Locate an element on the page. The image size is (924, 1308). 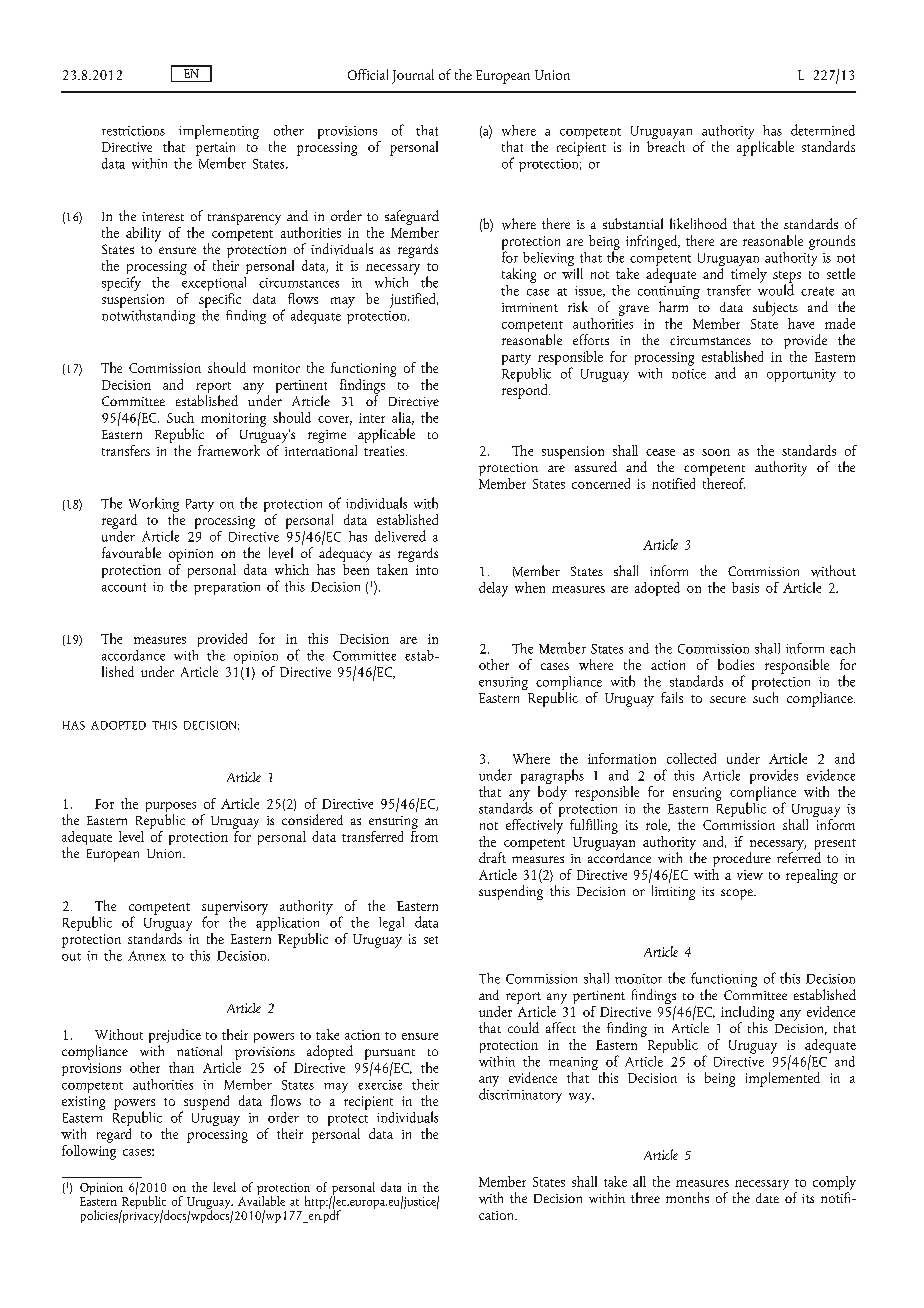
discriminatory is located at coordinates (520, 1094).
